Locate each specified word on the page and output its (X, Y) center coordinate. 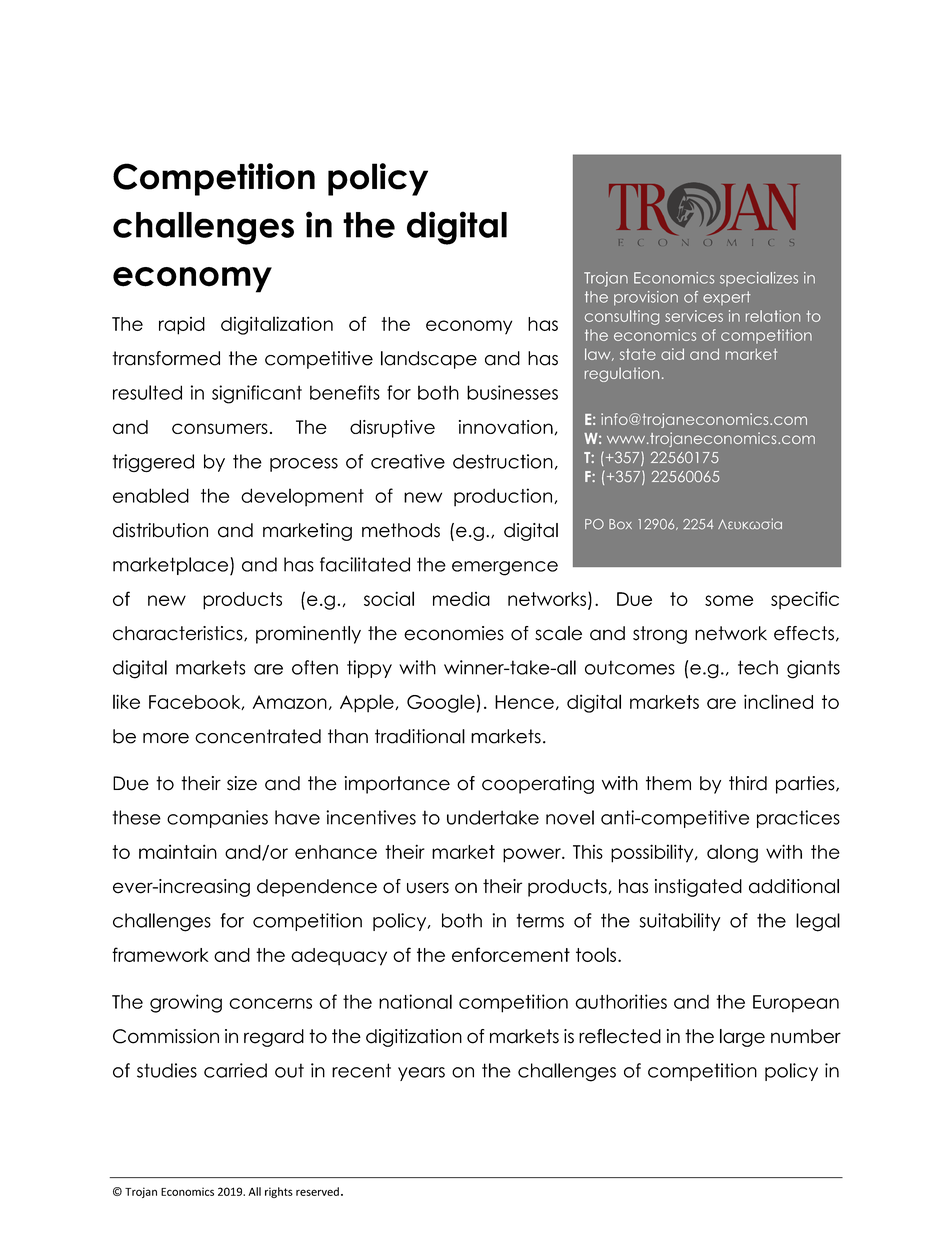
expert (727, 298)
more (166, 738)
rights (279, 1192)
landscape (429, 360)
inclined (778, 701)
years (421, 1074)
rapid (182, 326)
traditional (420, 736)
